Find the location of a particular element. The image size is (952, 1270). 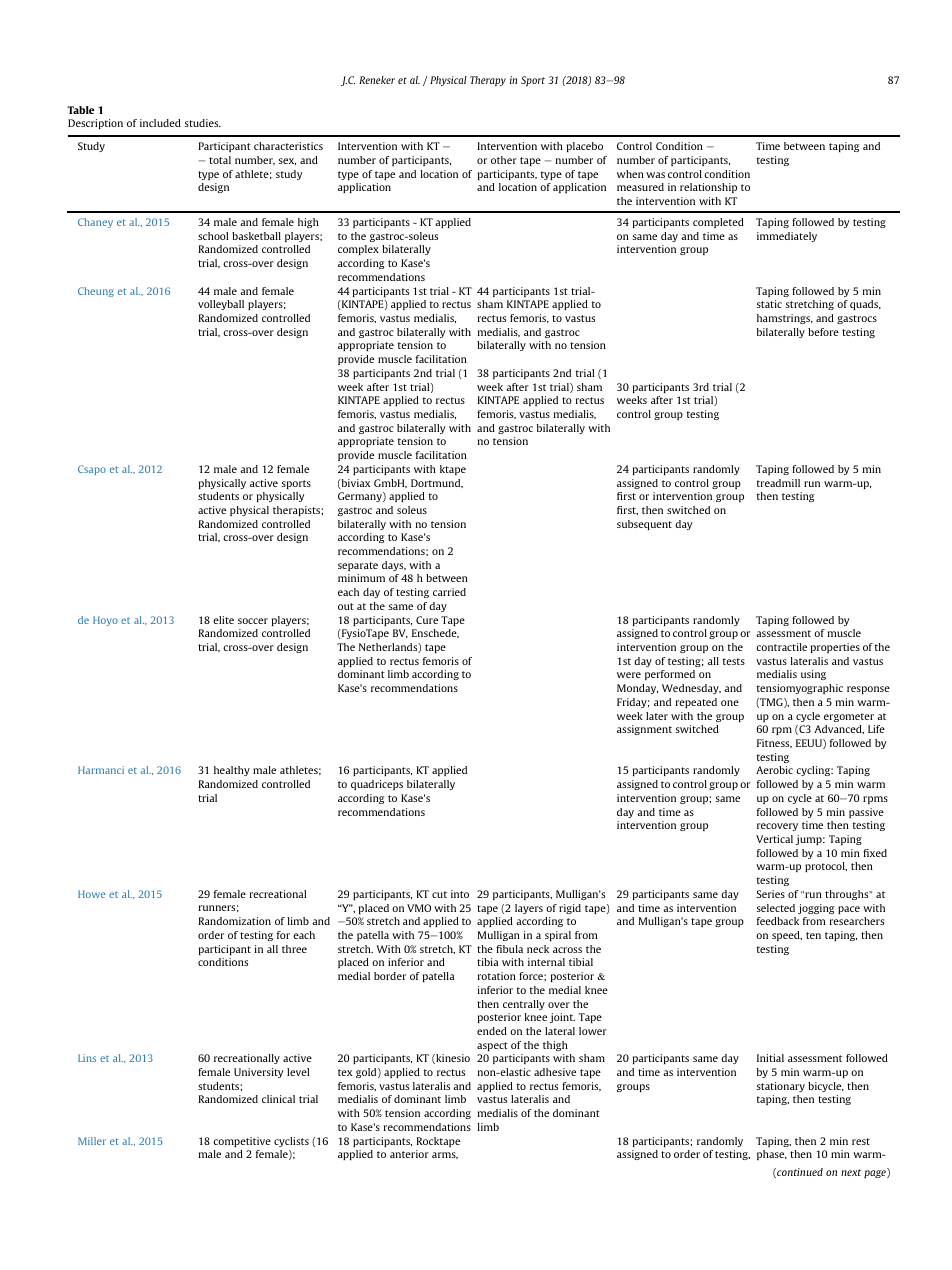

into is located at coordinates (460, 894).
